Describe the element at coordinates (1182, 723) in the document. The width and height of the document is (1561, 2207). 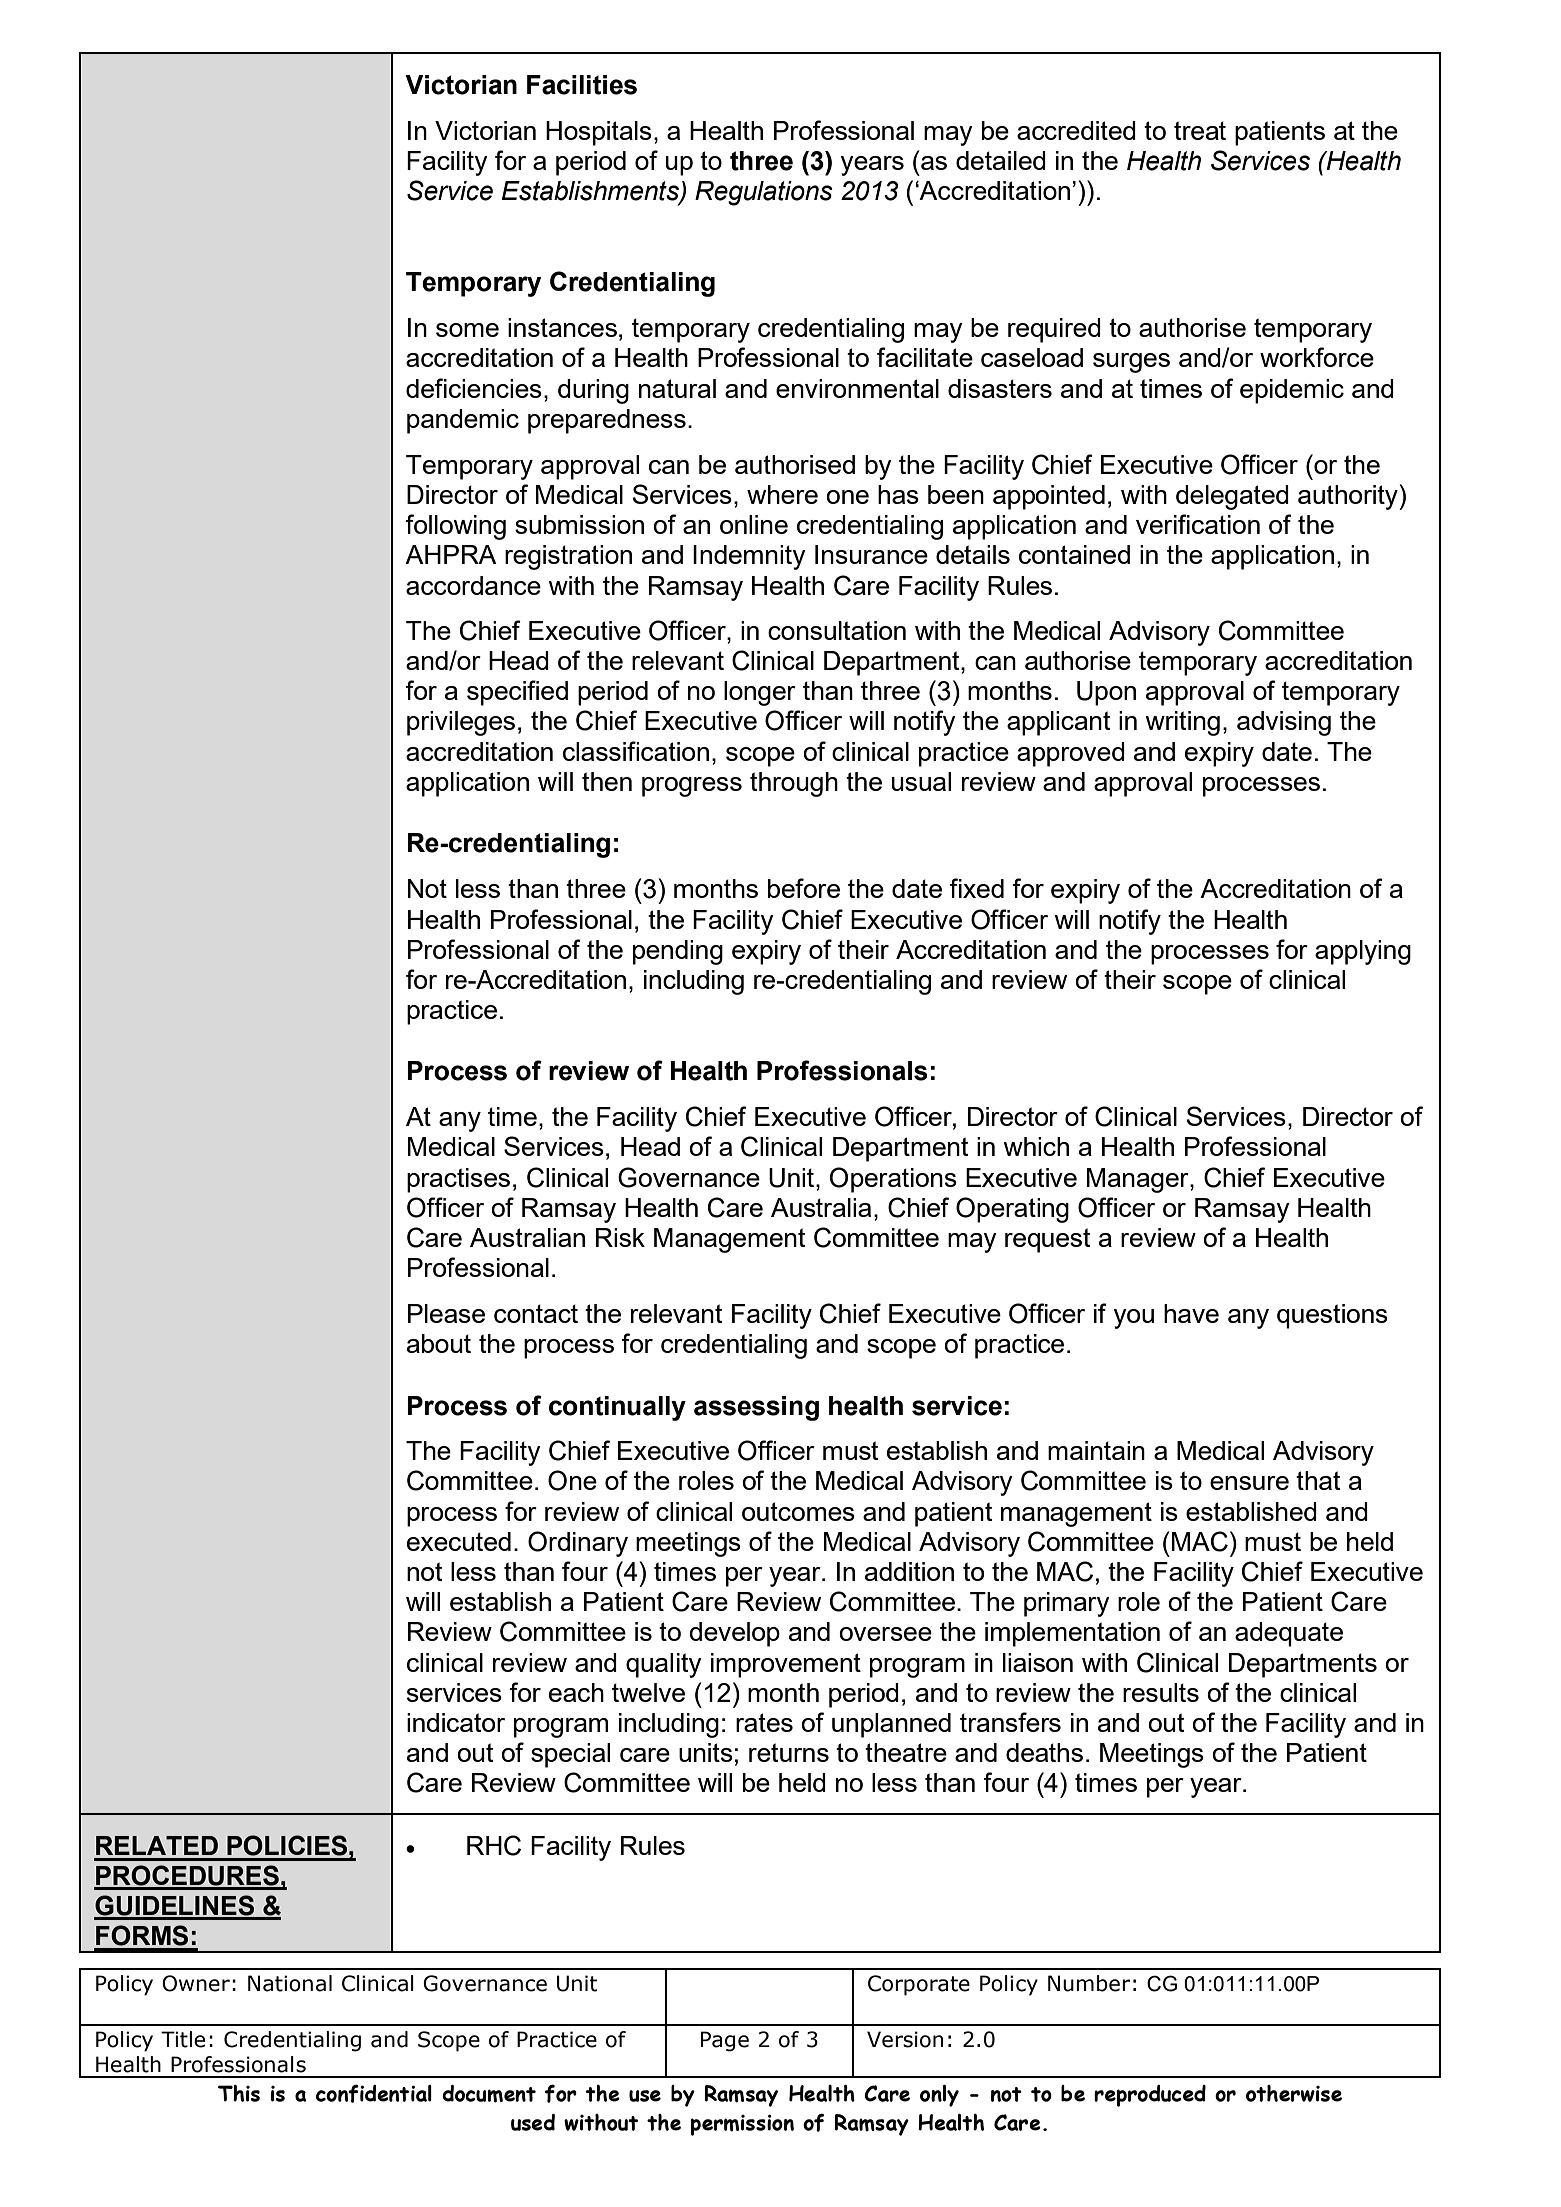
I see `writing` at that location.
